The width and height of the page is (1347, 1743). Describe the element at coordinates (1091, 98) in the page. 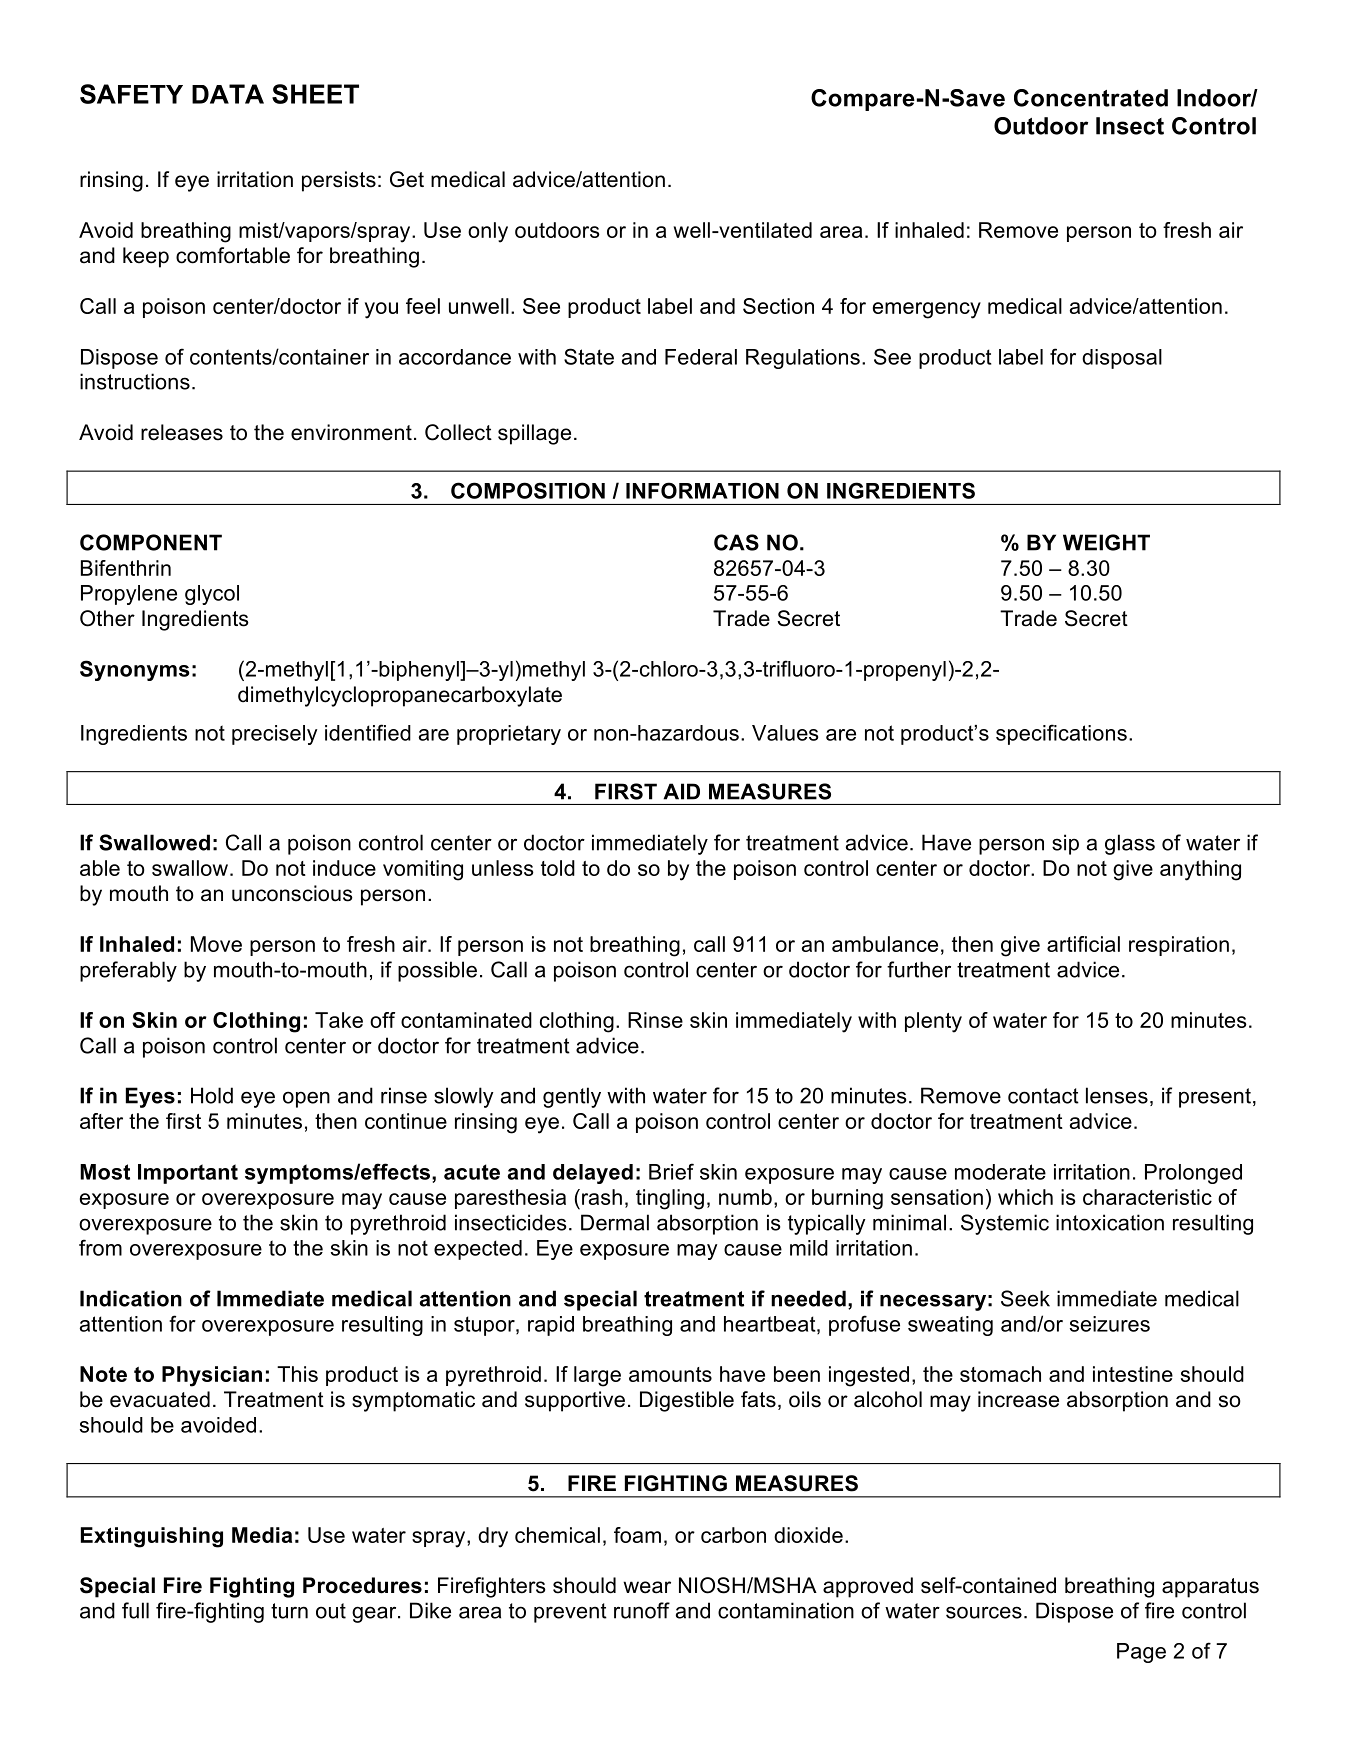

I see `Concentrated` at that location.
